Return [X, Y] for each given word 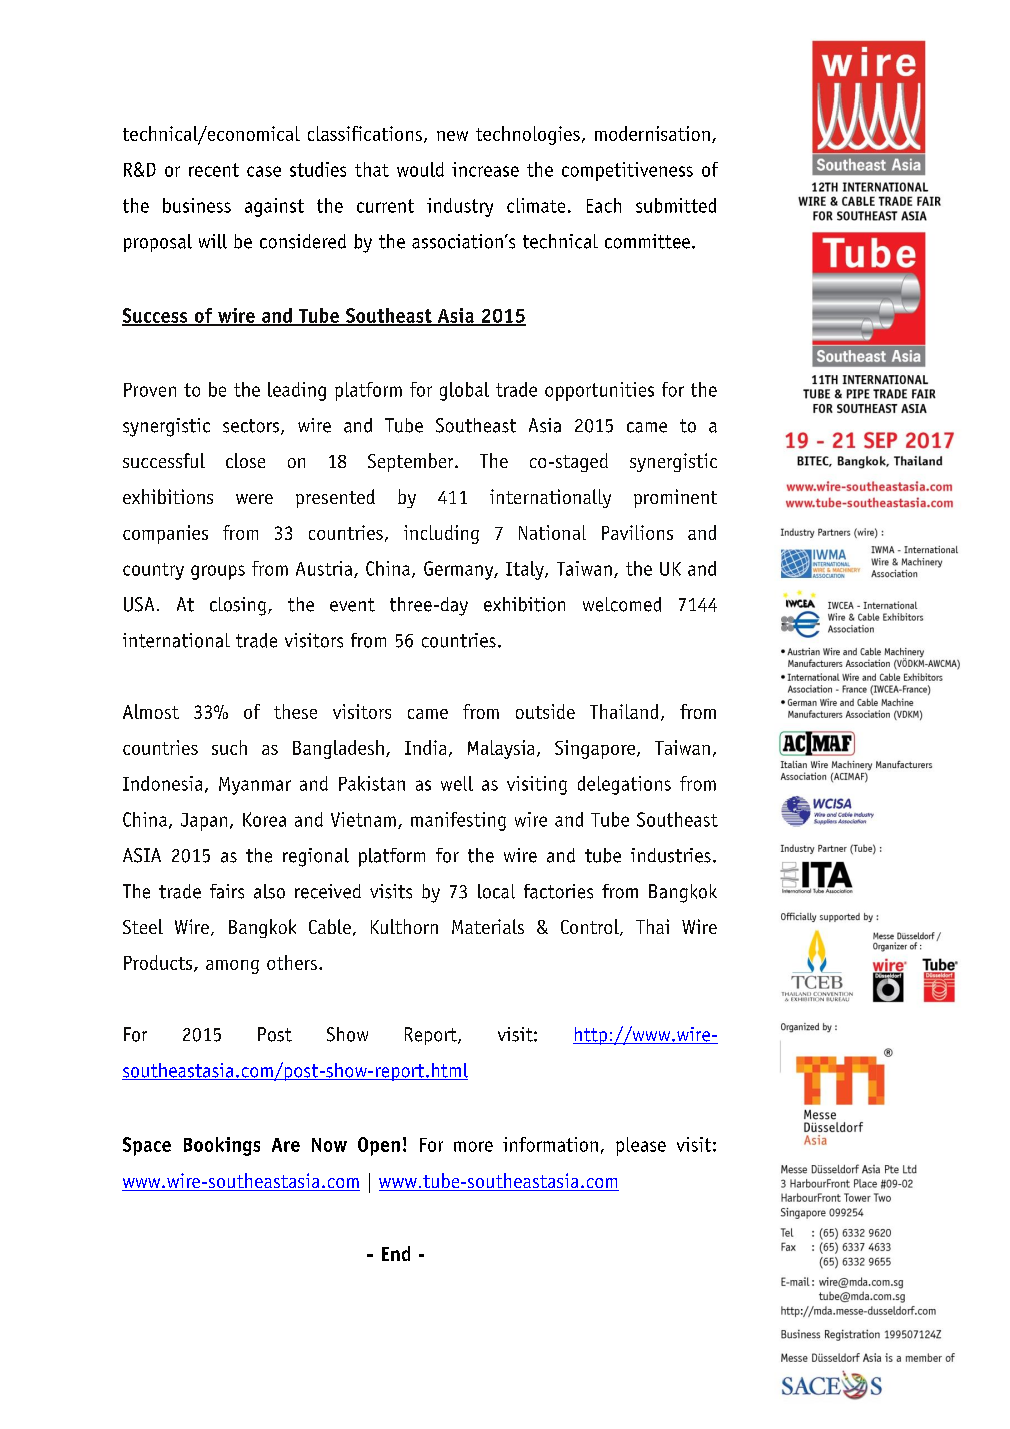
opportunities [599, 391]
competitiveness [627, 171]
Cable [330, 926]
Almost [151, 711]
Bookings [222, 1146]
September [412, 462]
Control [591, 927]
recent [214, 170]
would [420, 169]
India [425, 747]
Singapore [596, 749]
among [232, 967]
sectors [252, 427]
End [396, 1253]
